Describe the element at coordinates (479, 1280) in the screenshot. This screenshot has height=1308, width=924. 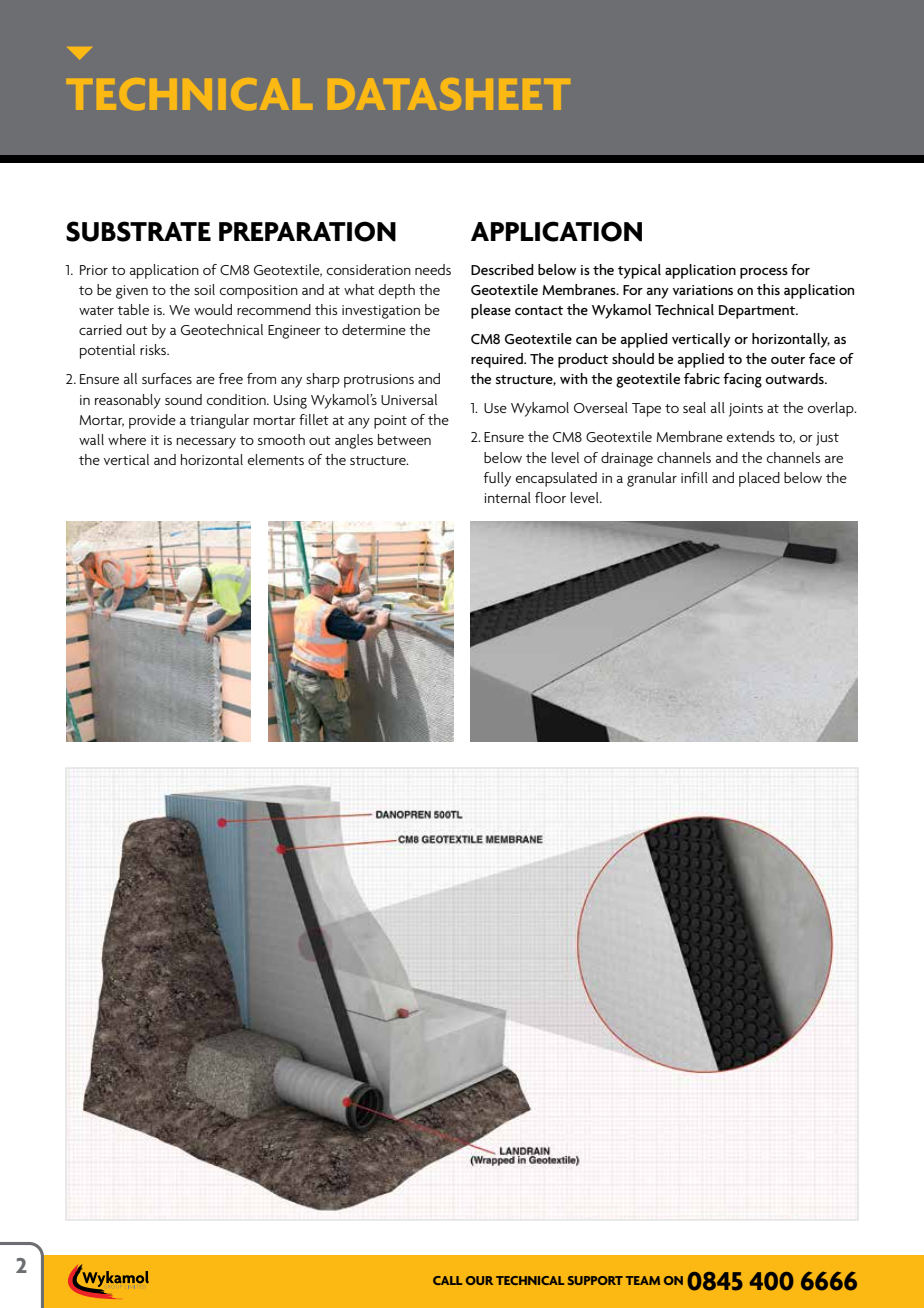
I see `OUR` at that location.
